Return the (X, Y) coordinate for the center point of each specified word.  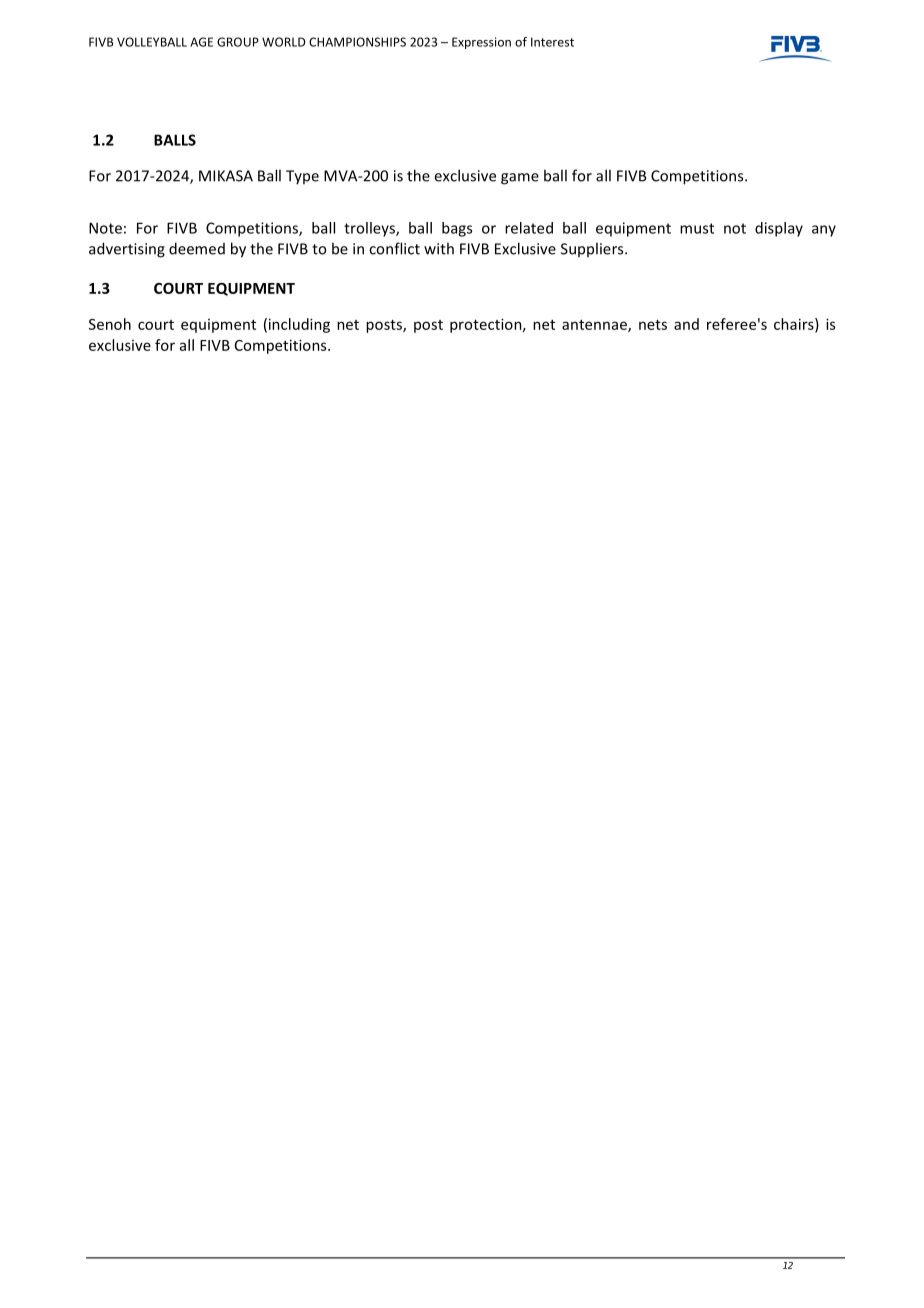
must (697, 228)
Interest (552, 42)
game (520, 179)
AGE (201, 42)
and (686, 324)
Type (302, 177)
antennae (595, 326)
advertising (127, 250)
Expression (481, 43)
